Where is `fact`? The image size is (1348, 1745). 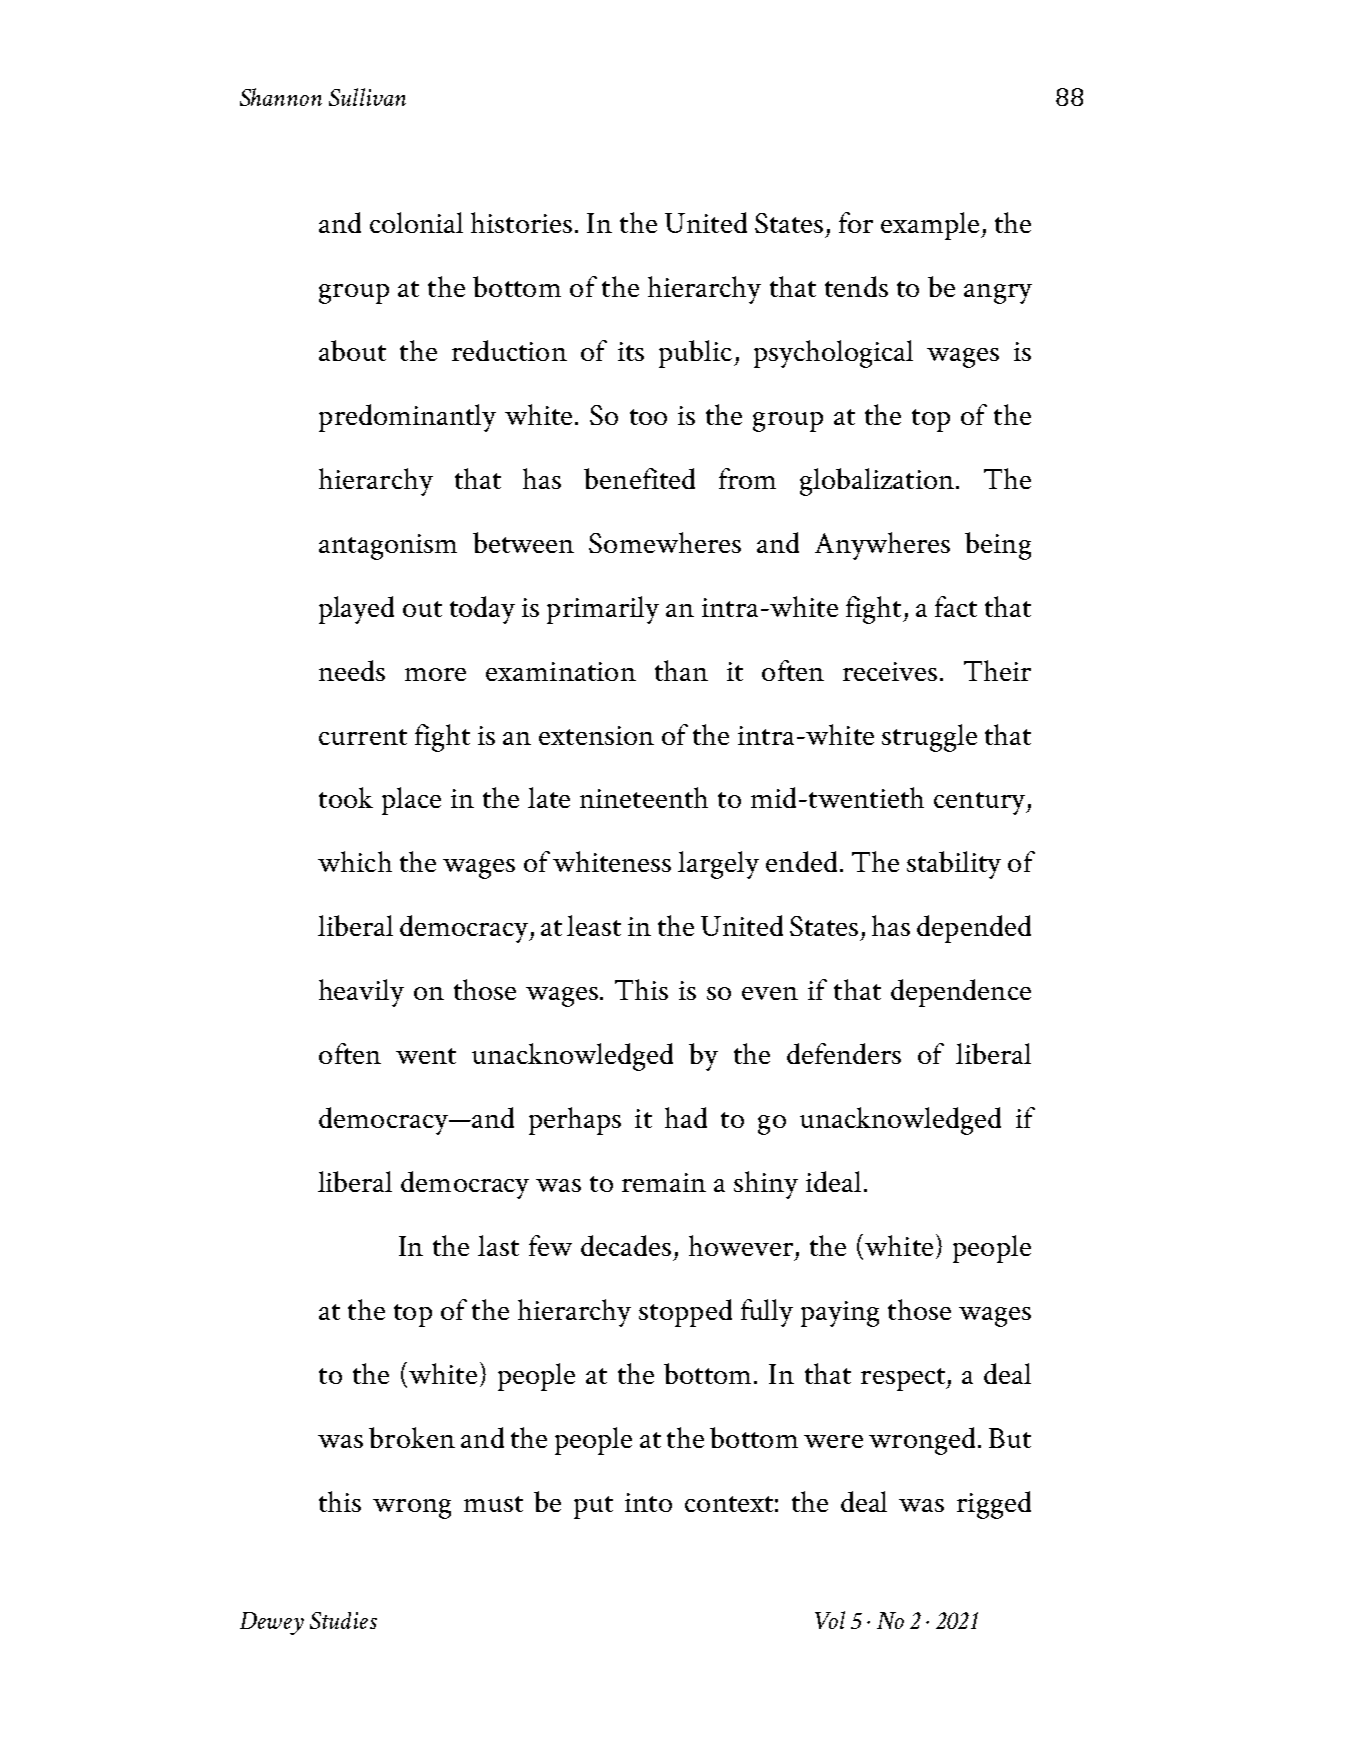
fact is located at coordinates (956, 606).
